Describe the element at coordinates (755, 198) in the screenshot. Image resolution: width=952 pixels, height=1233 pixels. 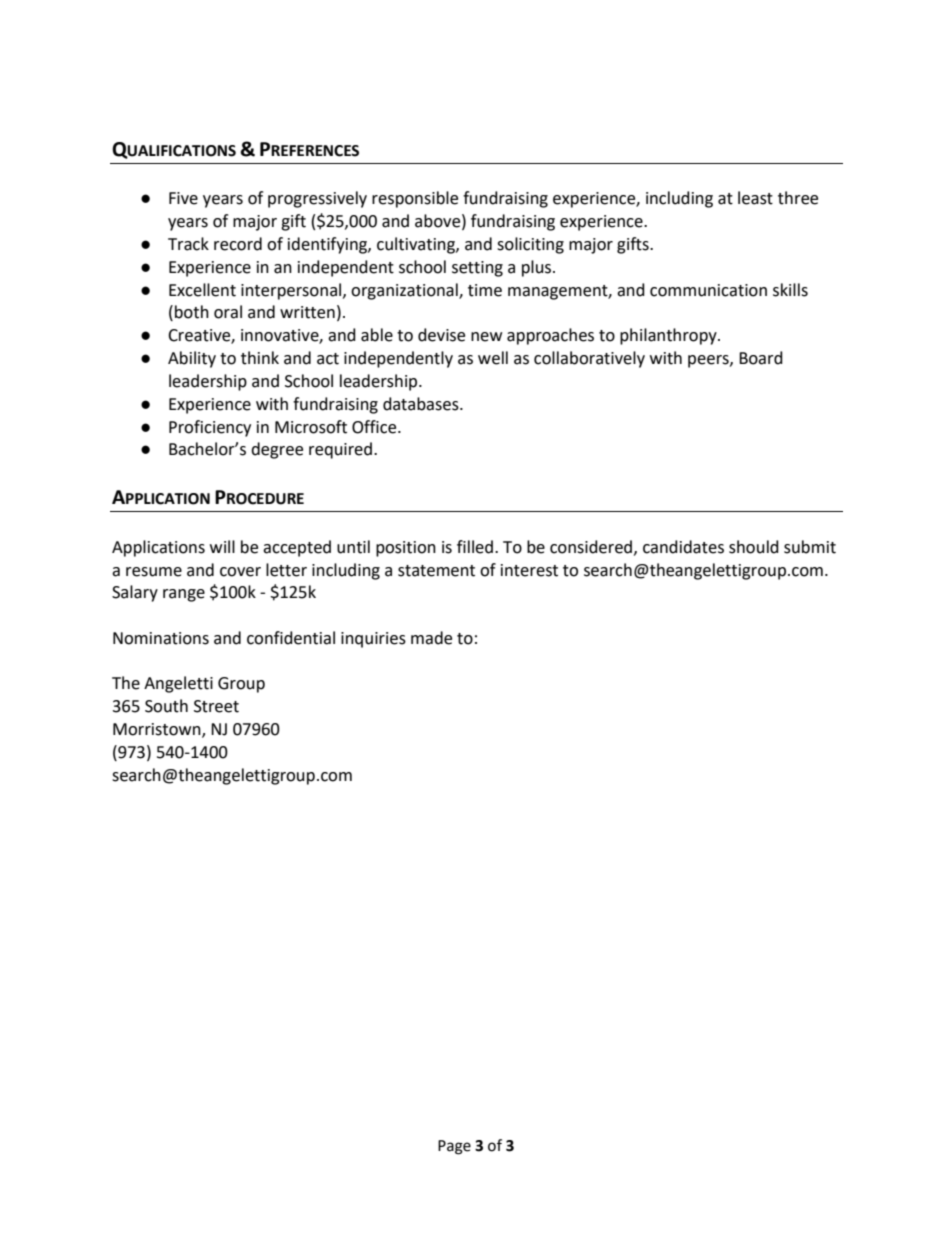
I see `least` at that location.
